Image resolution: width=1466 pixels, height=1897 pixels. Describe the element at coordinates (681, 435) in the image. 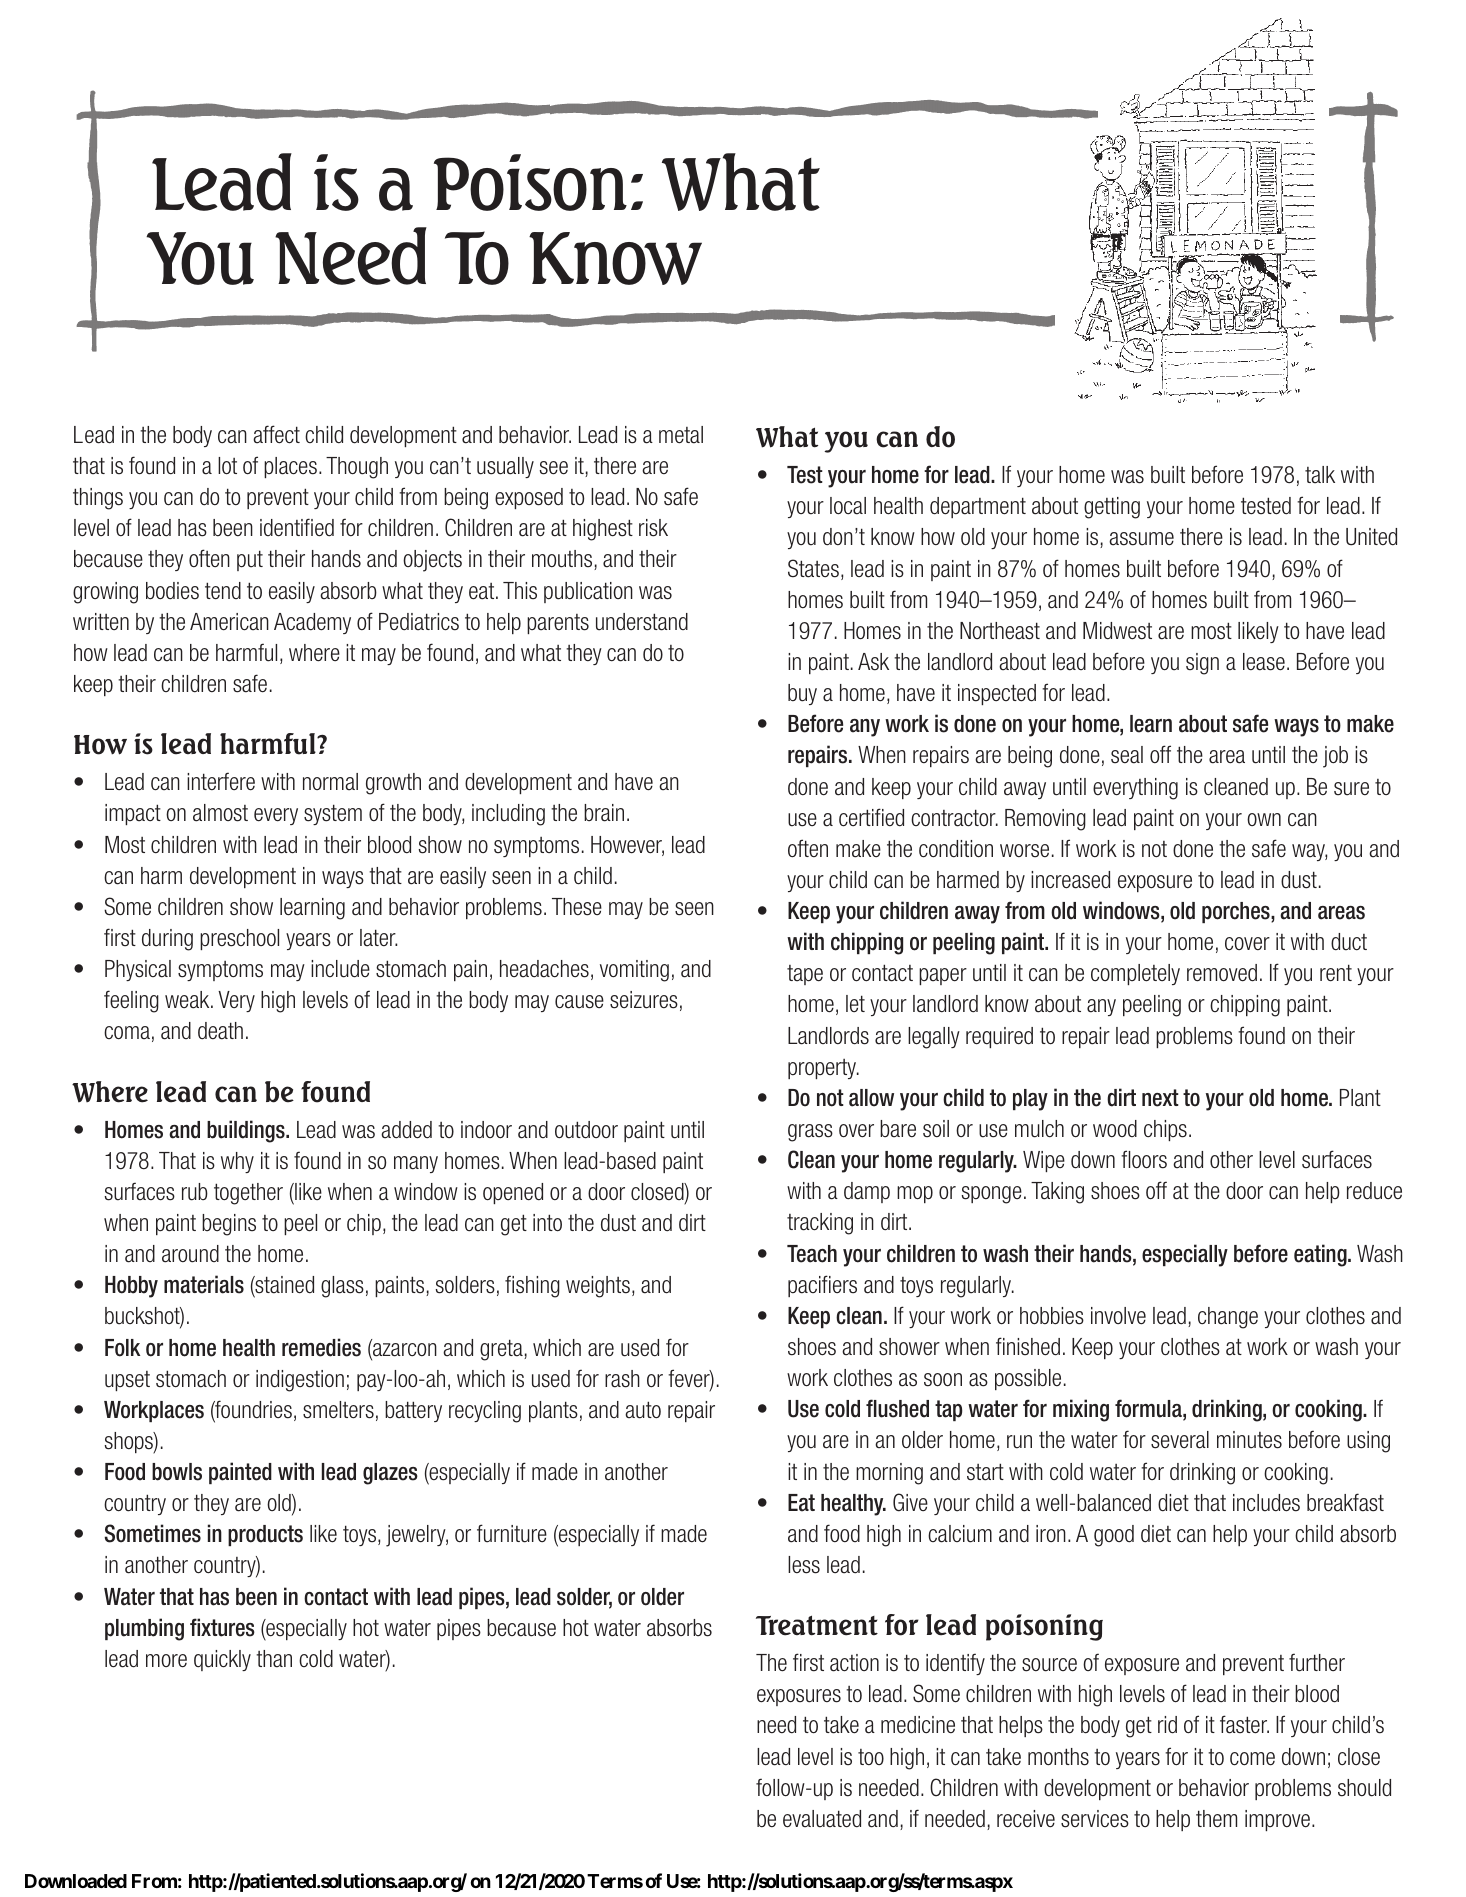

I see `metal` at that location.
